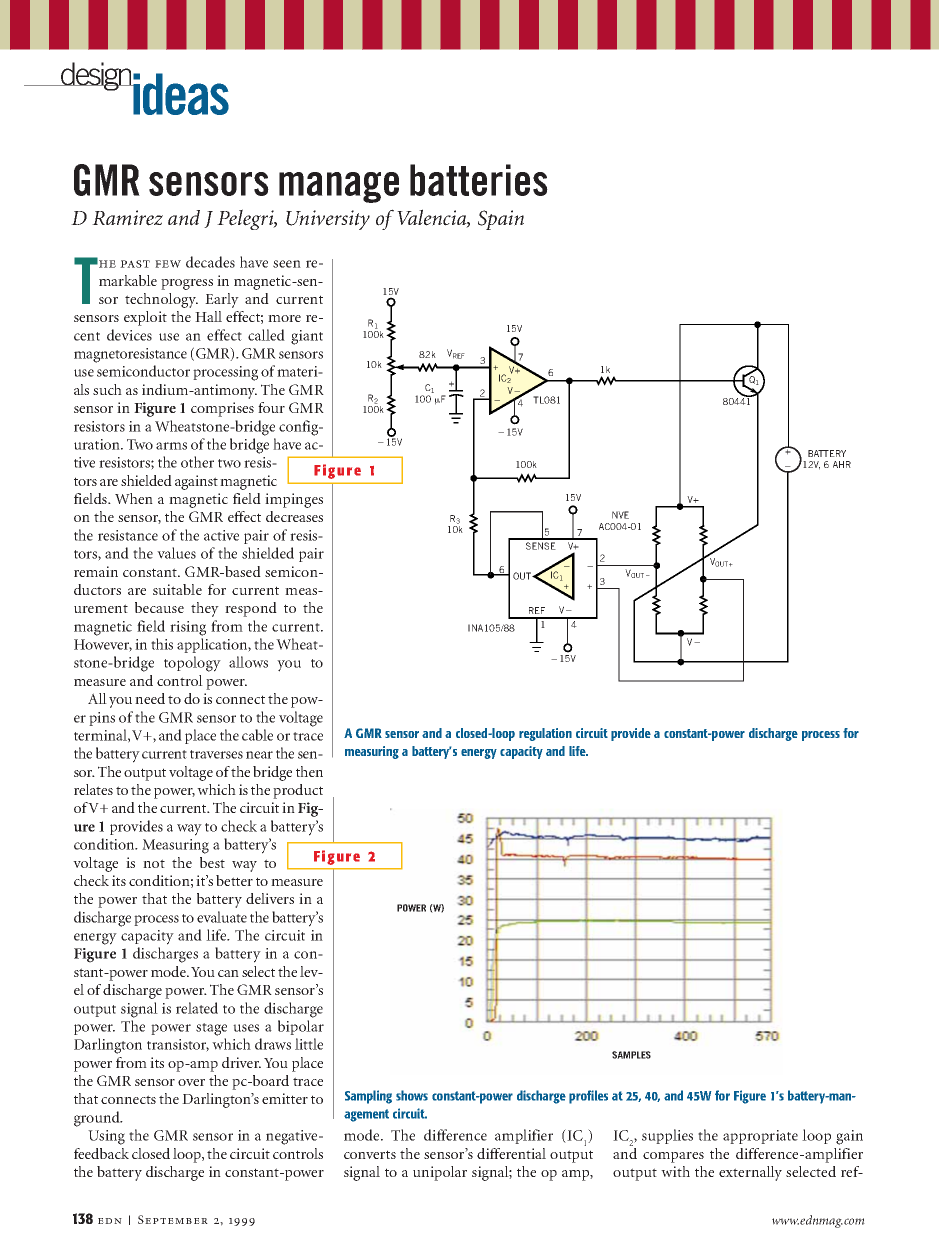  Describe the element at coordinates (440, 1173) in the image. I see `unipolar` at that location.
